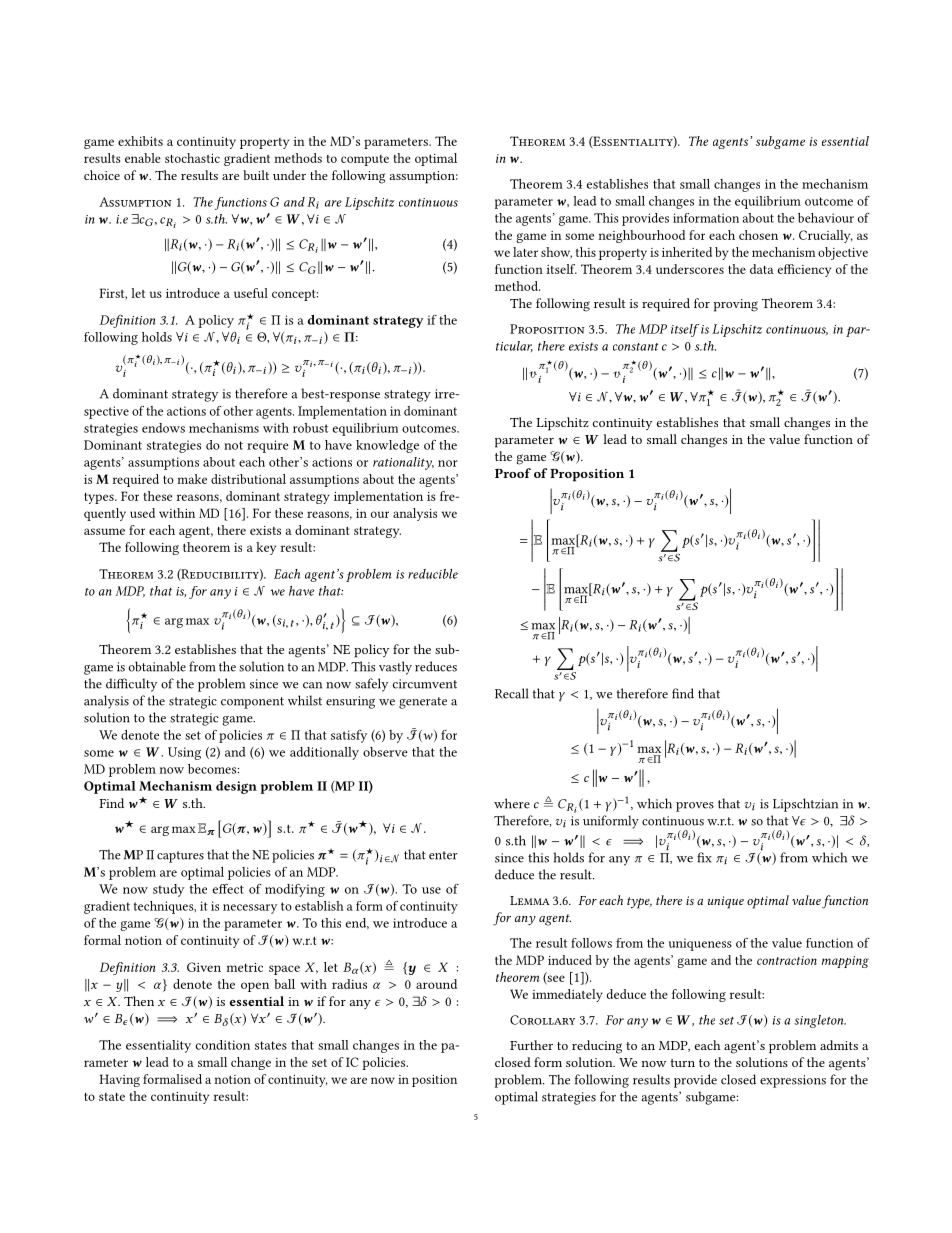 The height and width of the screenshot is (1233, 952). What do you see at coordinates (531, 1045) in the screenshot?
I see `Further` at bounding box center [531, 1045].
